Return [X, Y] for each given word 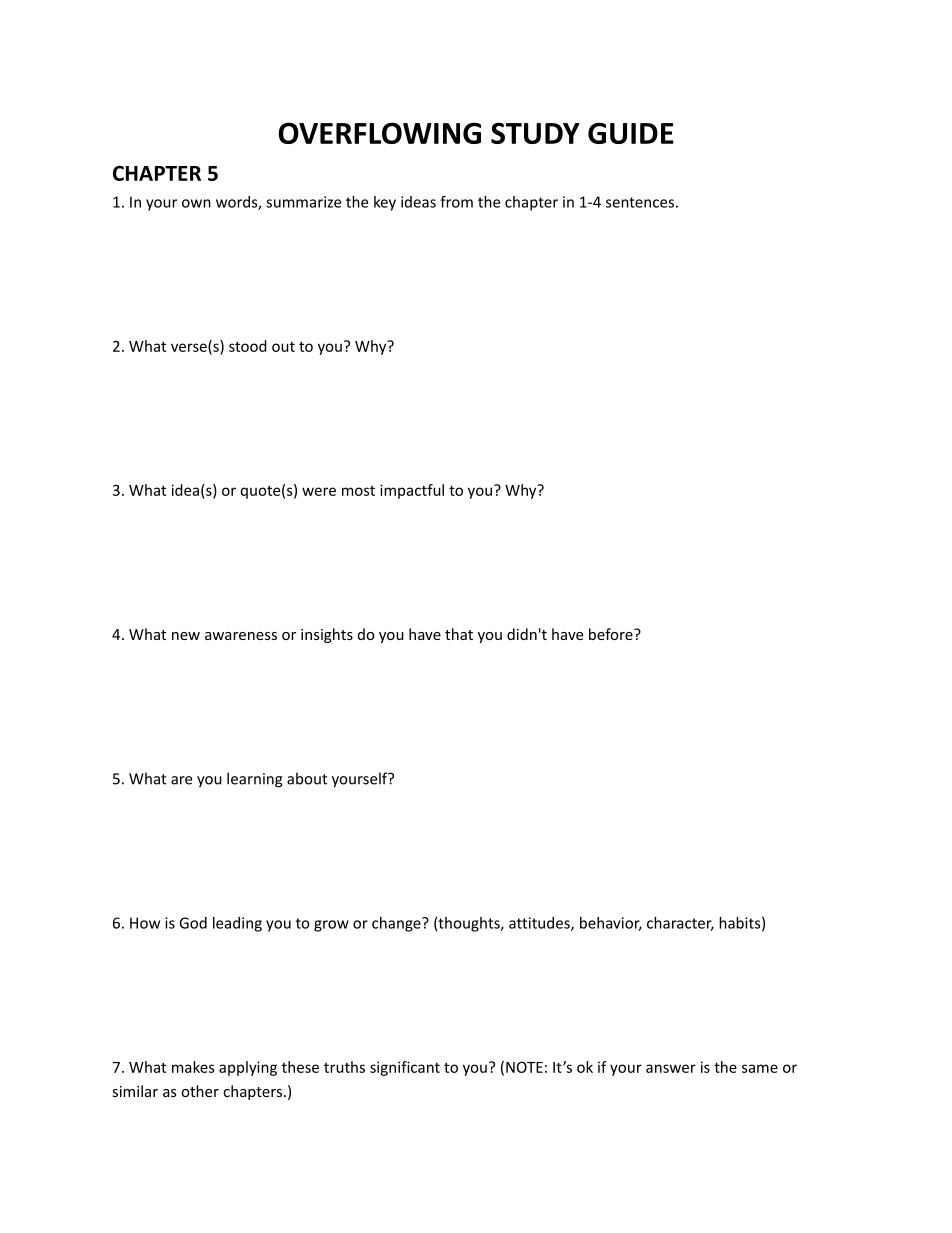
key [385, 203]
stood [248, 346]
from [456, 202]
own [196, 203]
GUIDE [631, 133]
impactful [412, 491]
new [186, 636]
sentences [640, 202]
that [459, 634]
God [193, 923]
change [397, 924]
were [319, 491]
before [612, 634]
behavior [611, 924]
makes [193, 1067]
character [680, 924]
